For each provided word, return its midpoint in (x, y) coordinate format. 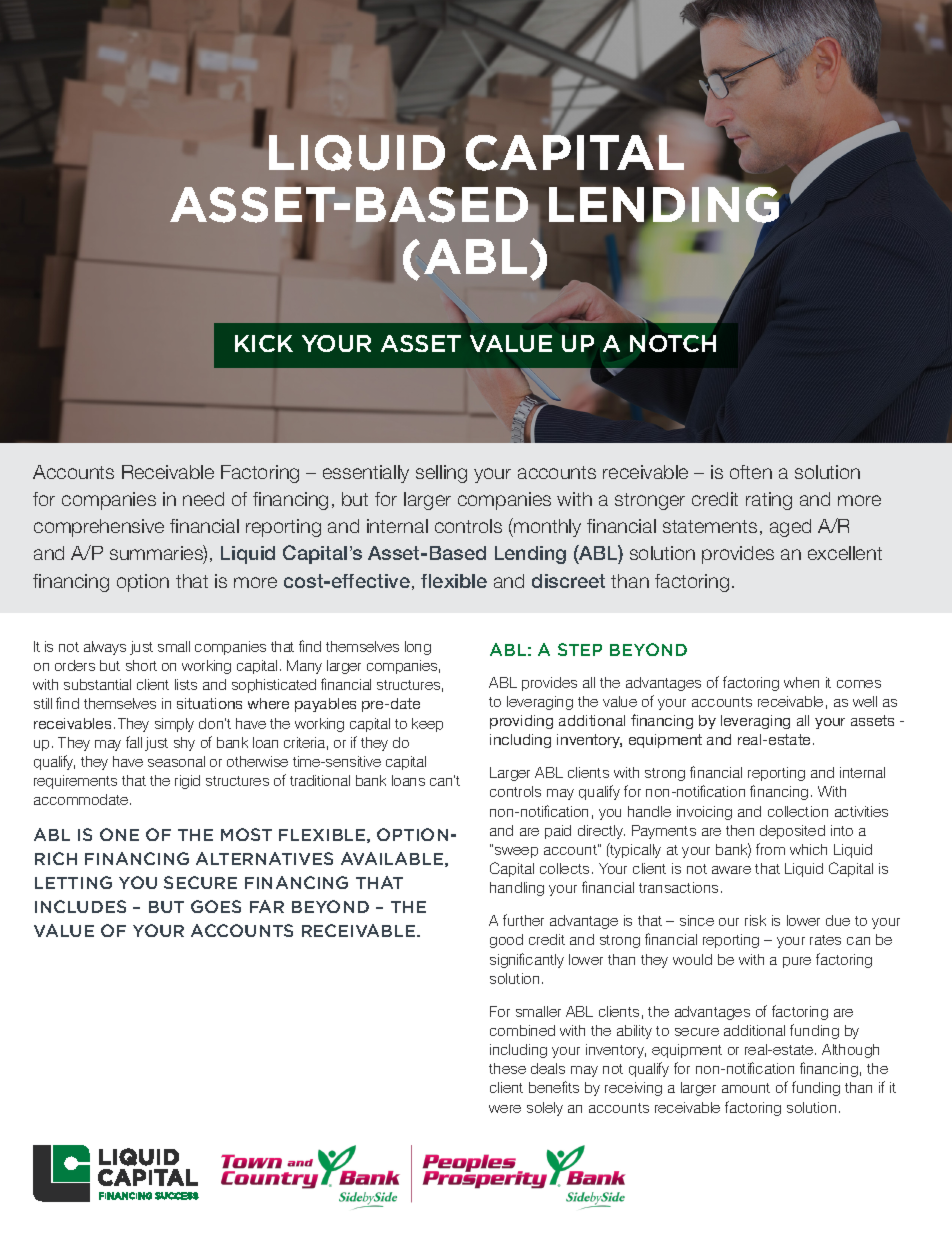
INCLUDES (80, 906)
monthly (546, 527)
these (507, 1068)
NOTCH (673, 343)
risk (755, 920)
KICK (264, 343)
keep (427, 725)
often (751, 472)
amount (746, 1088)
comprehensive (99, 528)
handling (517, 889)
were (505, 1109)
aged (790, 528)
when (801, 682)
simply (174, 725)
